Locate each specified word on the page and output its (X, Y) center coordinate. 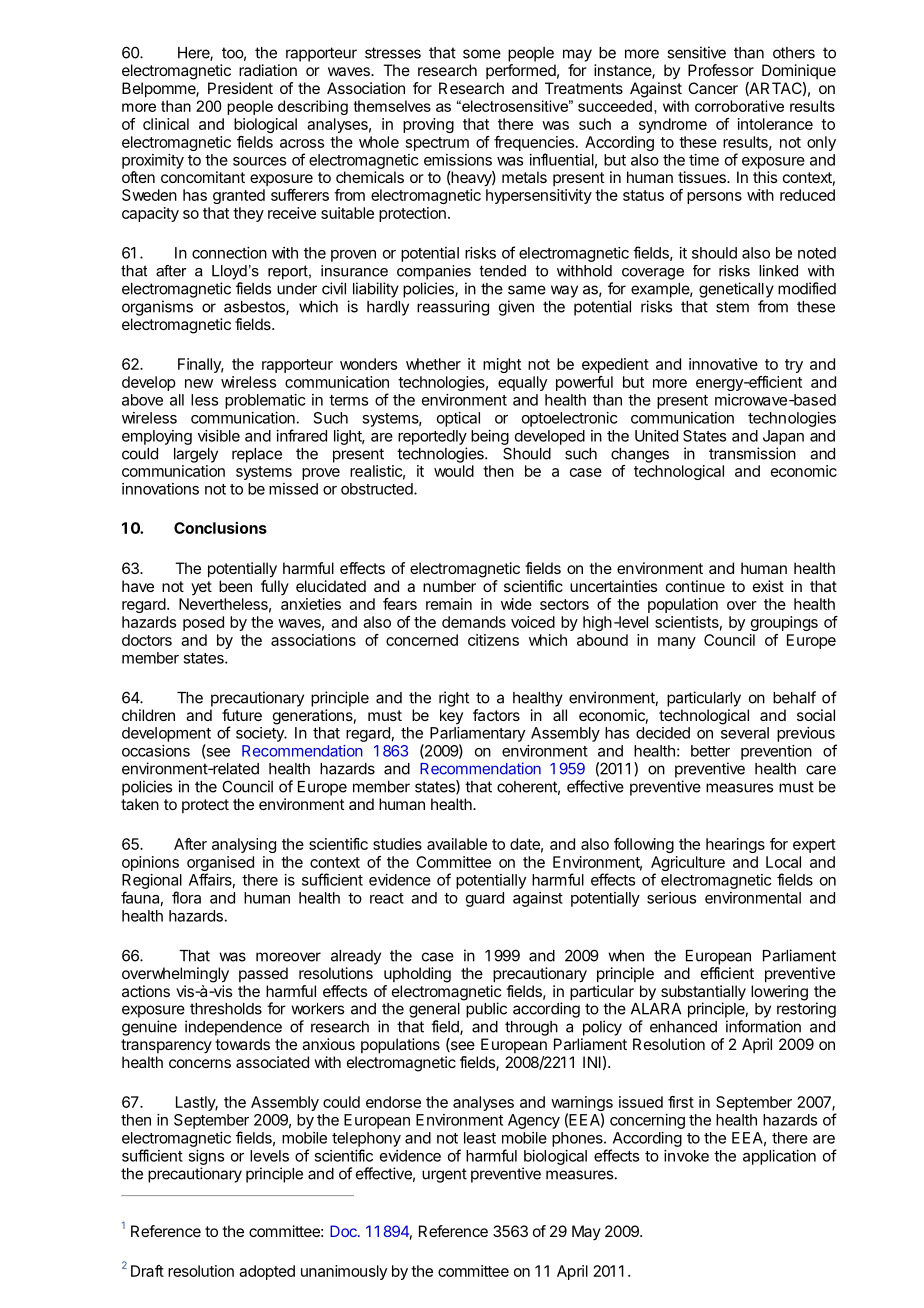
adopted (267, 1272)
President (240, 88)
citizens (493, 640)
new (199, 383)
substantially (703, 994)
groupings (784, 623)
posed (203, 623)
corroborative (739, 106)
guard (485, 899)
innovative (723, 364)
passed (263, 974)
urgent (444, 1175)
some (482, 54)
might (502, 365)
